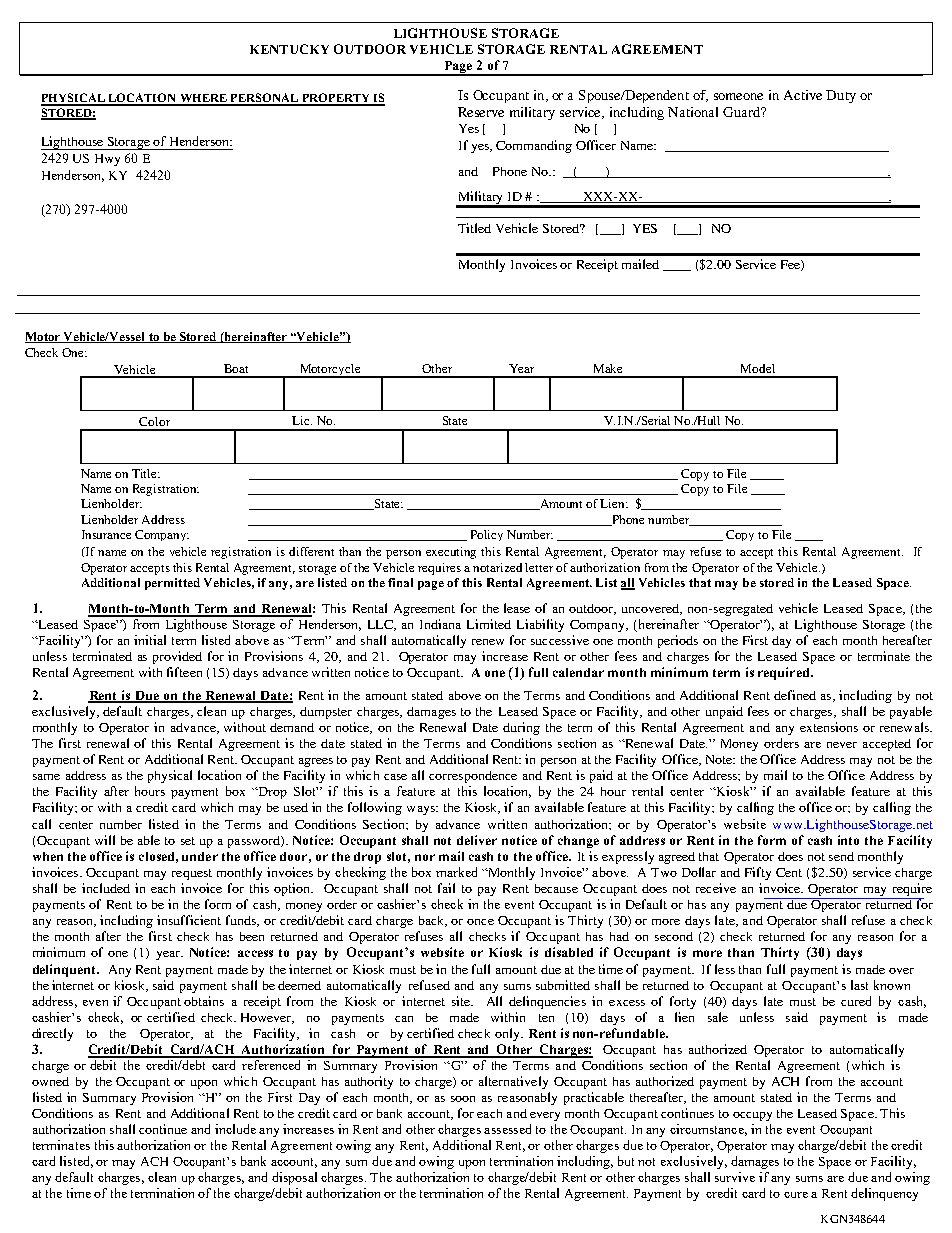 This screenshot has width=952, height=1233. Describe the element at coordinates (192, 874) in the screenshot. I see `request` at that location.
